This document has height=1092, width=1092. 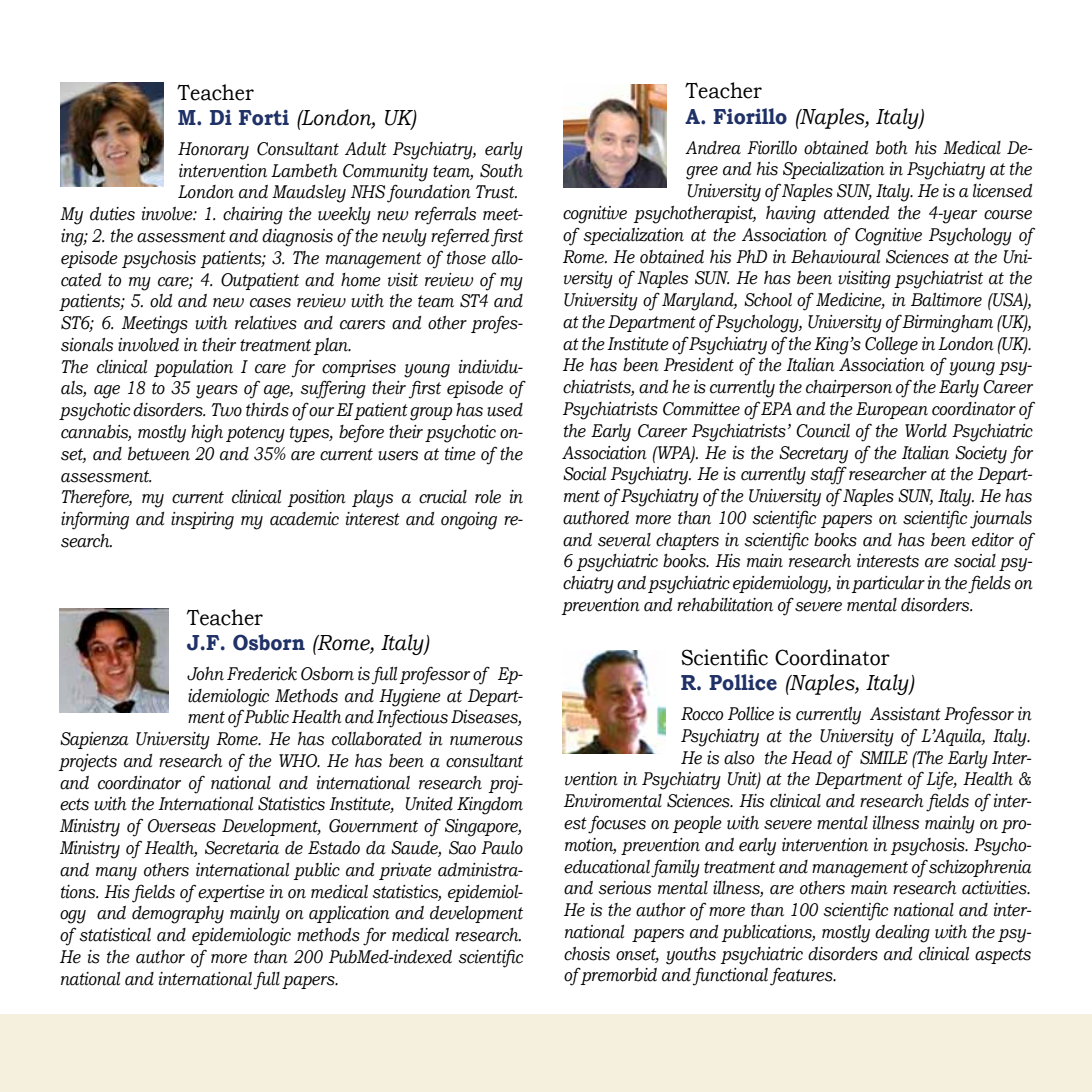 What do you see at coordinates (905, 714) in the document?
I see `Assistant` at bounding box center [905, 714].
